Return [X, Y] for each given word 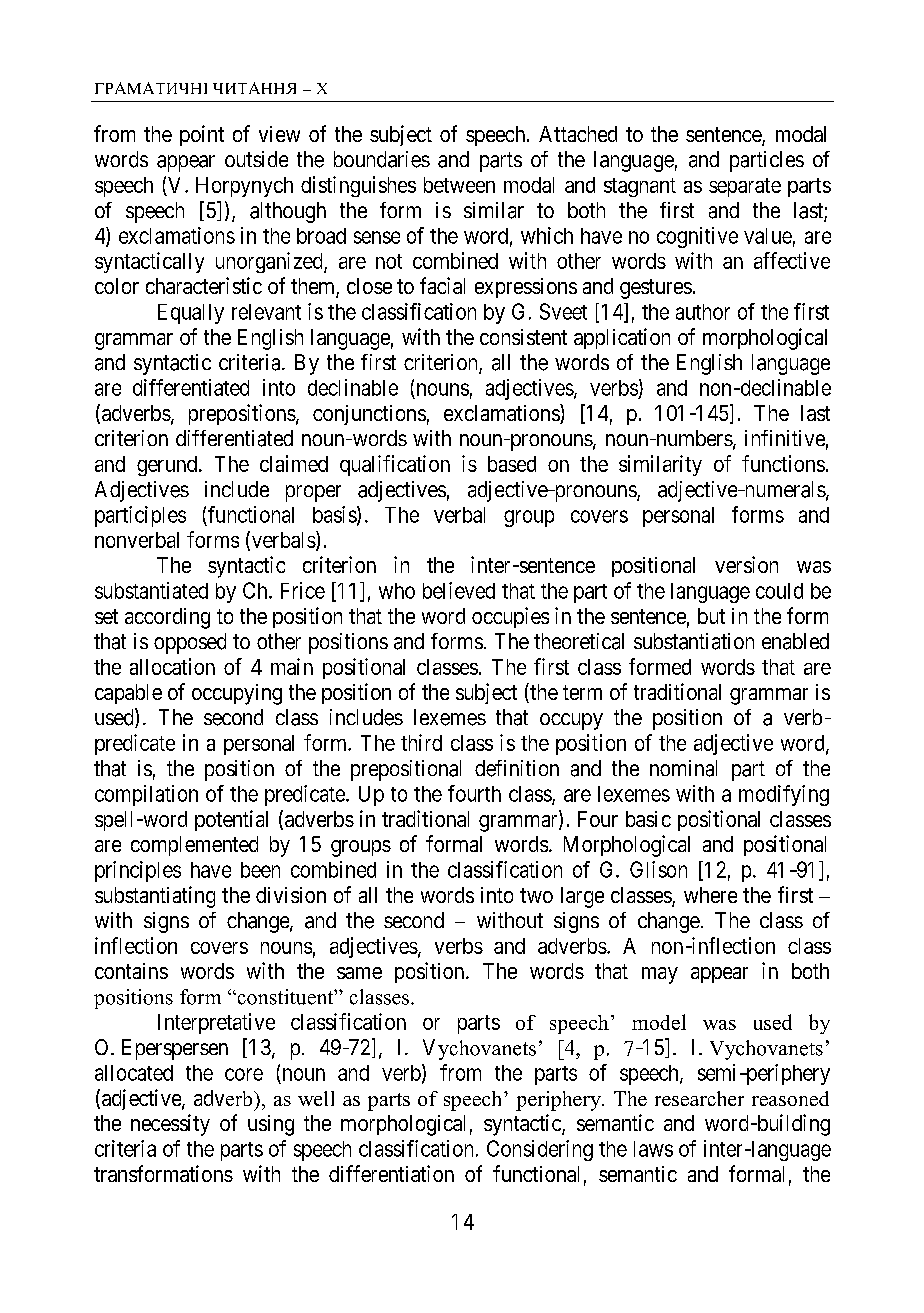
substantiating [155, 897]
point [202, 135]
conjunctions [369, 415]
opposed [190, 643]
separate [745, 187]
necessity [170, 1125]
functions [783, 463]
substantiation [694, 641]
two [536, 895]
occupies [510, 617]
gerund [168, 466]
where [710, 895]
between [459, 185]
